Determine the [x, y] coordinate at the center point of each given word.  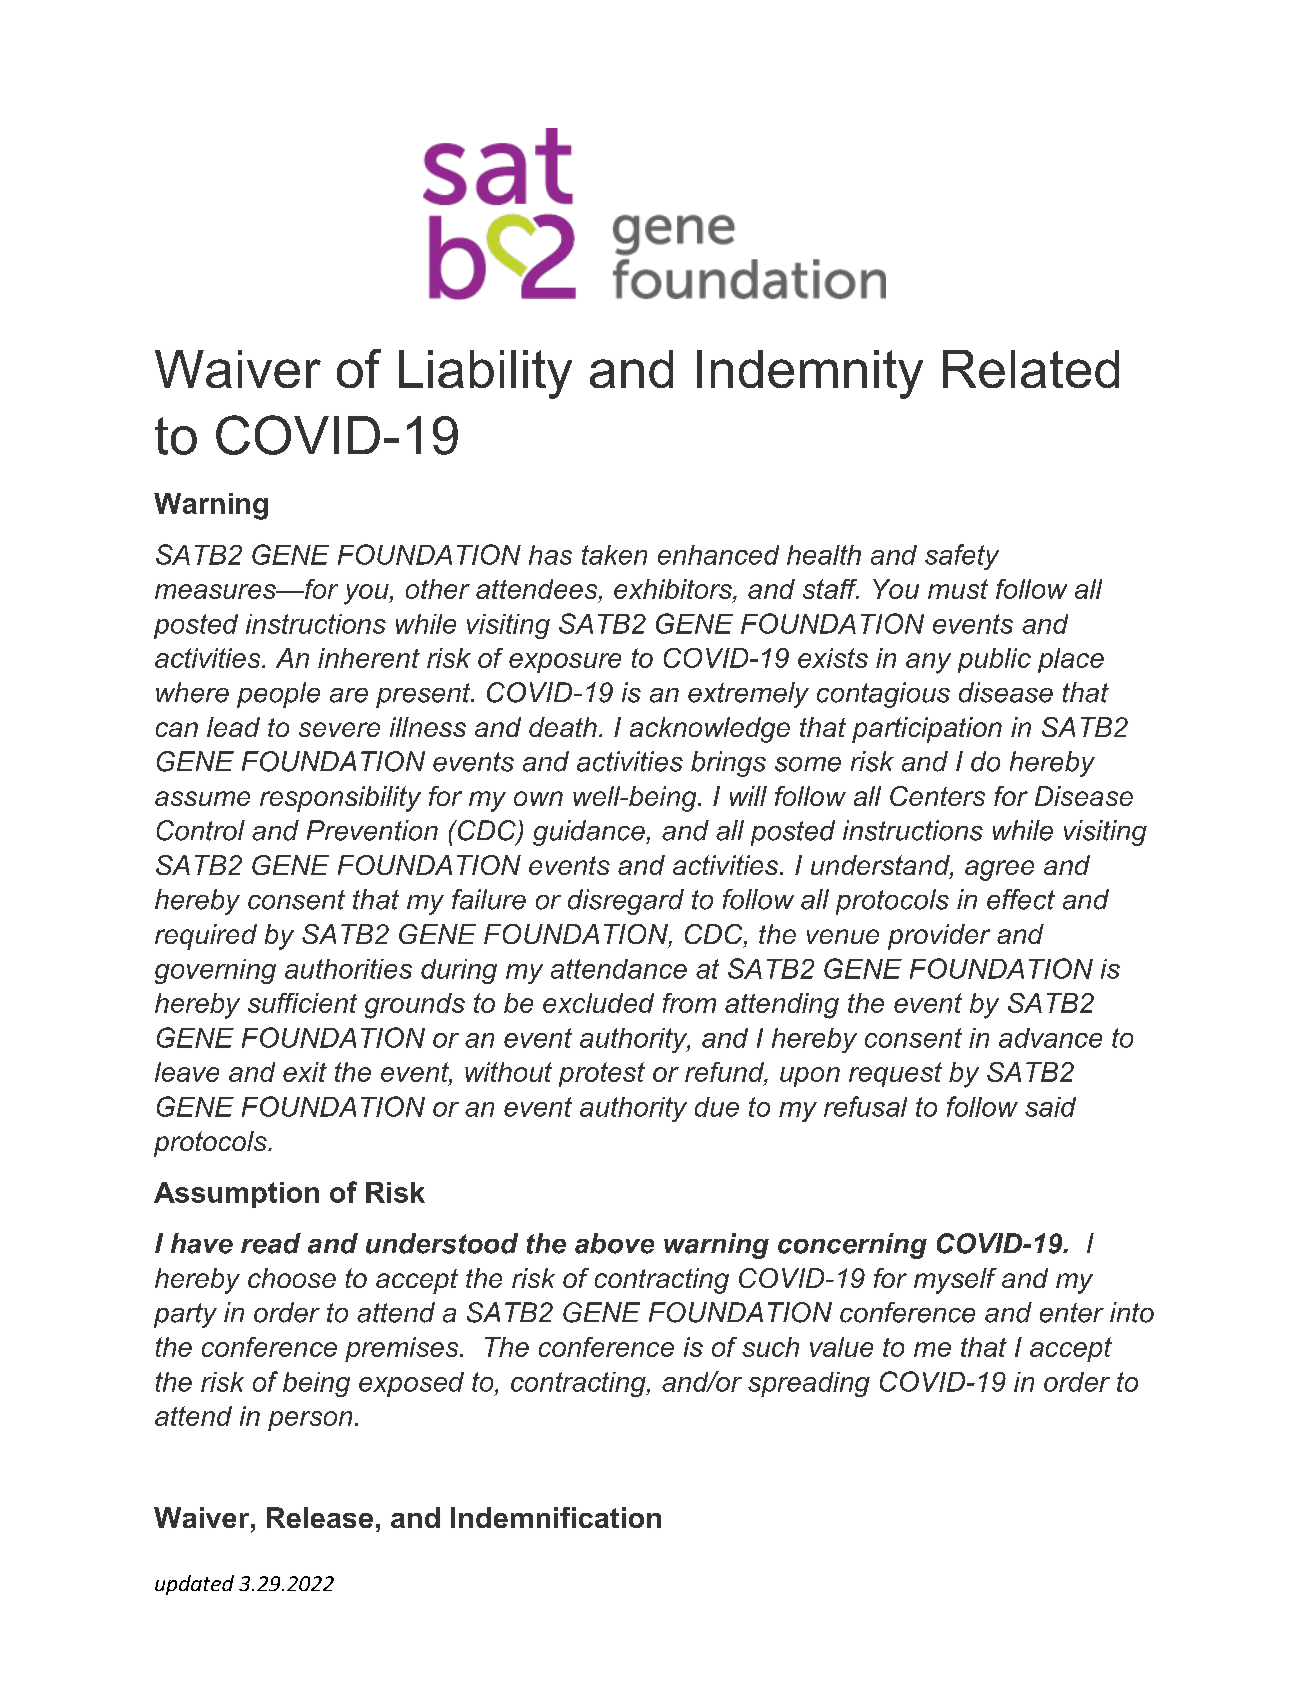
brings [728, 764]
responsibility [340, 799]
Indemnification [556, 1517]
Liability [485, 374]
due [717, 1107]
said [1050, 1107]
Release [320, 1517]
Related [1031, 369]
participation [927, 730]
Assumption [236, 1195]
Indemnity [810, 374]
